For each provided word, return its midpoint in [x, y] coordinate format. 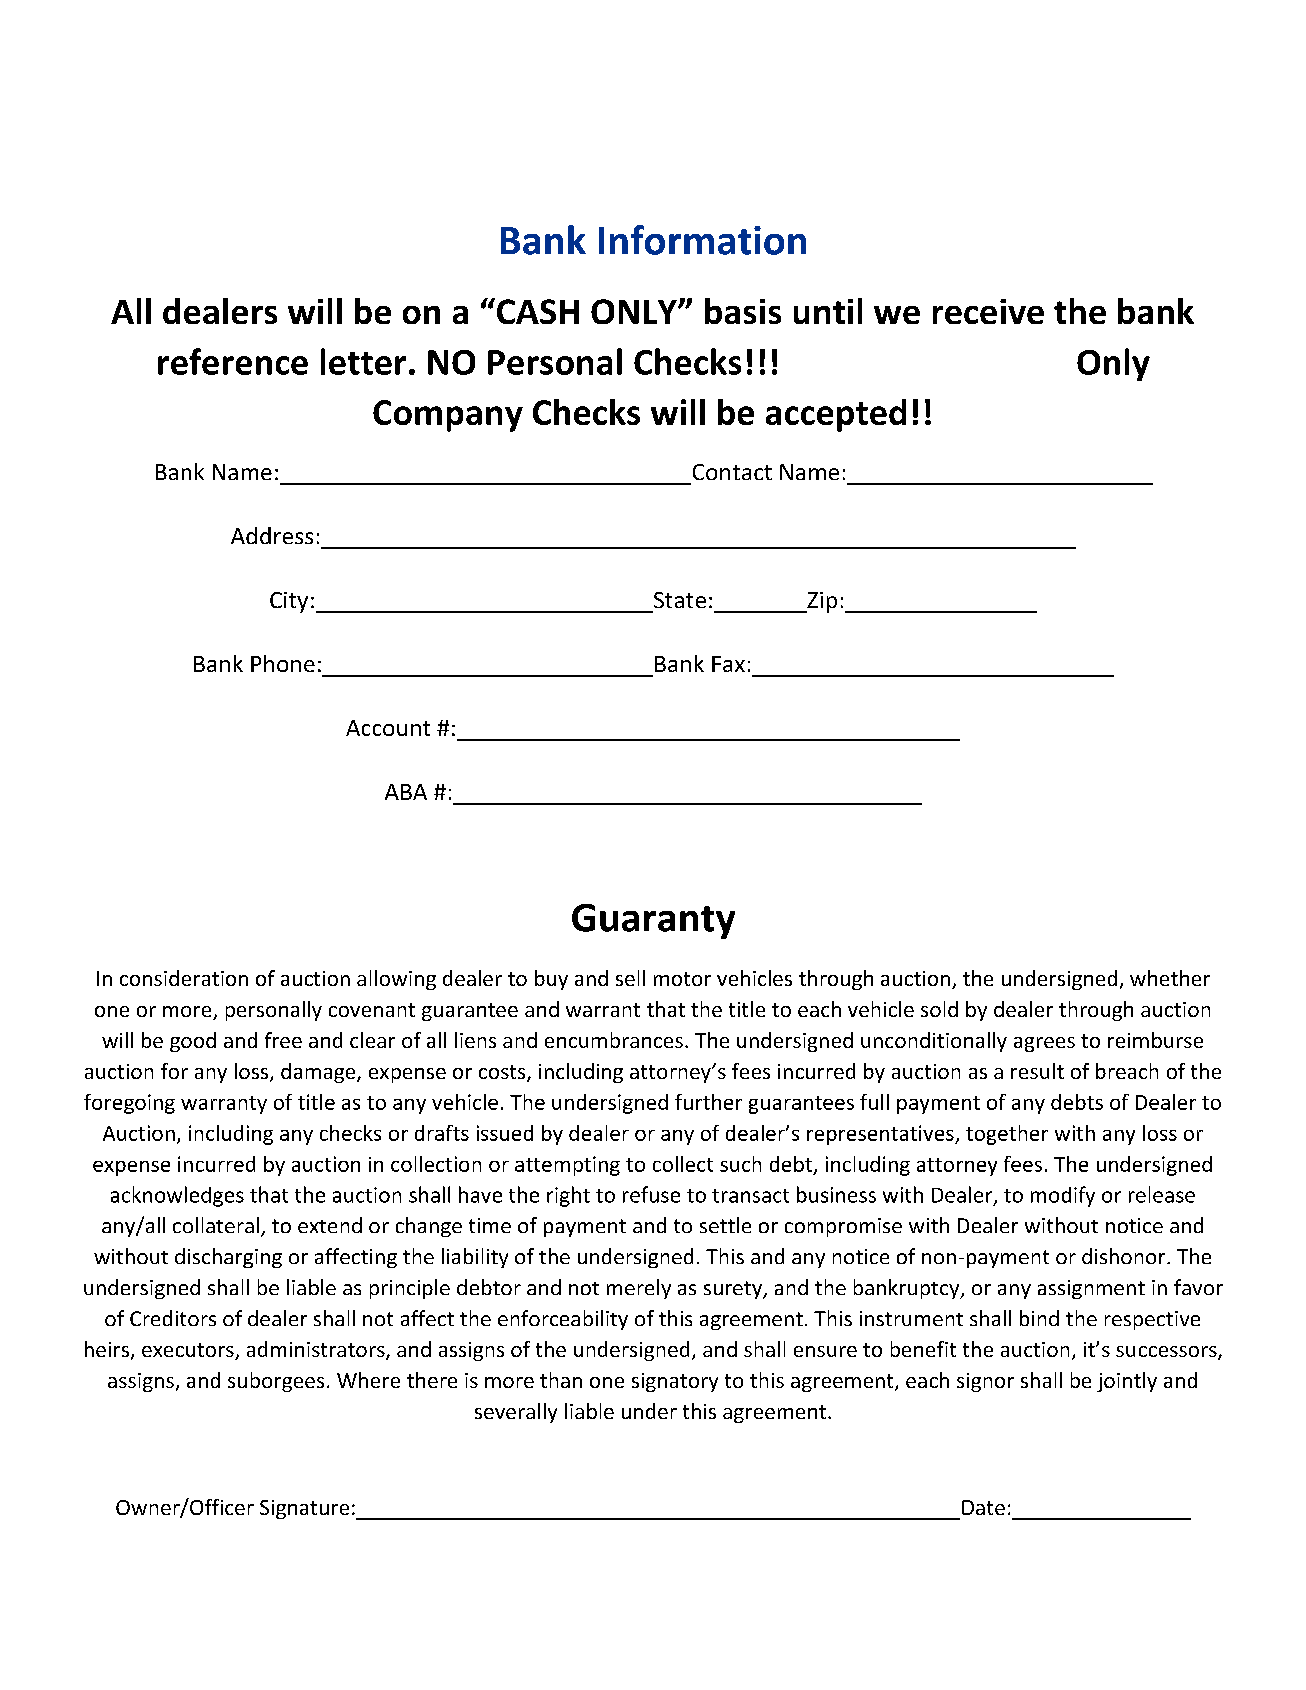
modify [1063, 1196]
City [289, 602]
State [680, 600]
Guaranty [653, 921]
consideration [184, 978]
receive [988, 311]
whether [1170, 978]
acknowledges [177, 1196]
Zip [821, 602]
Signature [304, 1509]
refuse [651, 1194]
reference [233, 361]
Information [702, 240]
